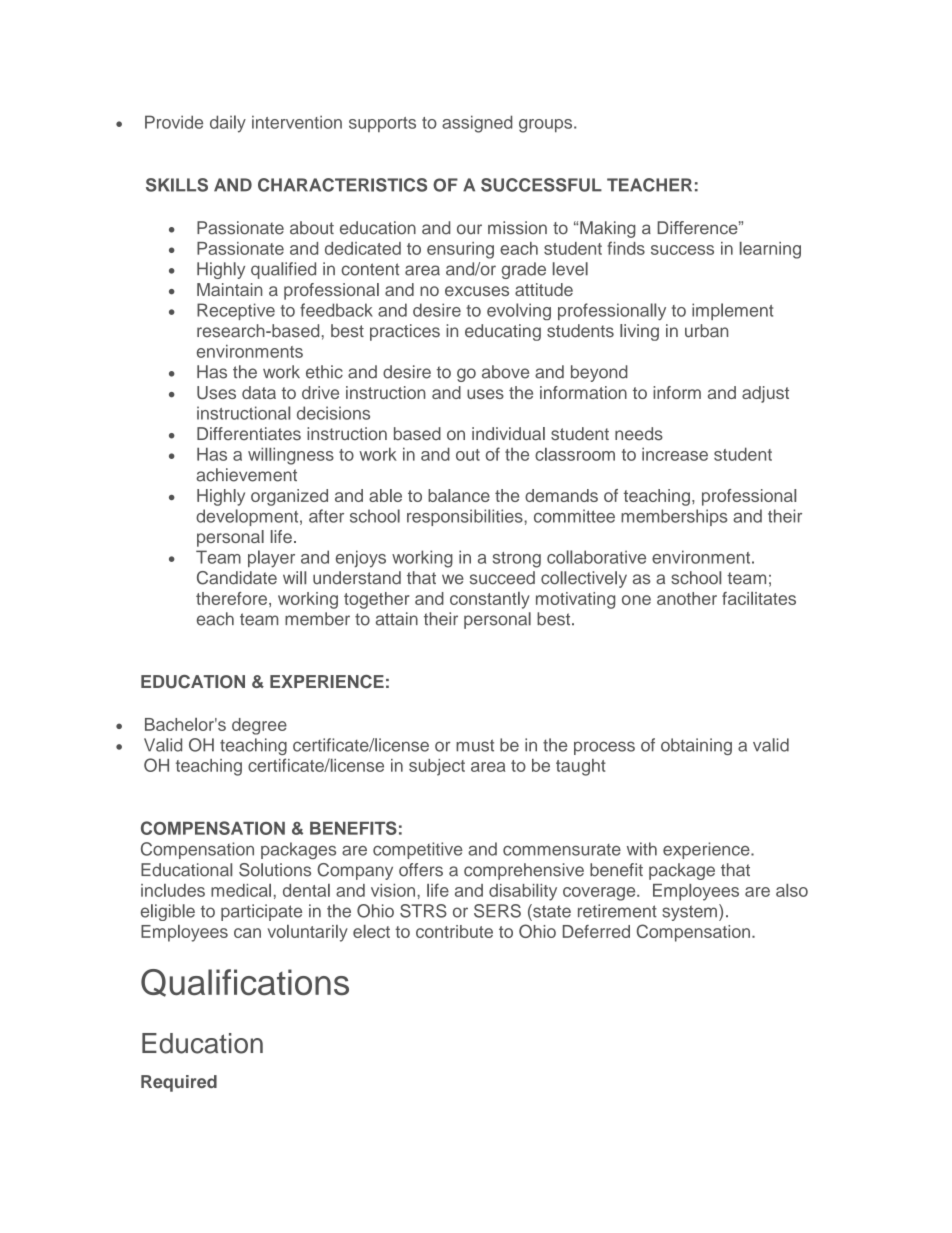 The image size is (952, 1233). I want to click on degree, so click(259, 726).
